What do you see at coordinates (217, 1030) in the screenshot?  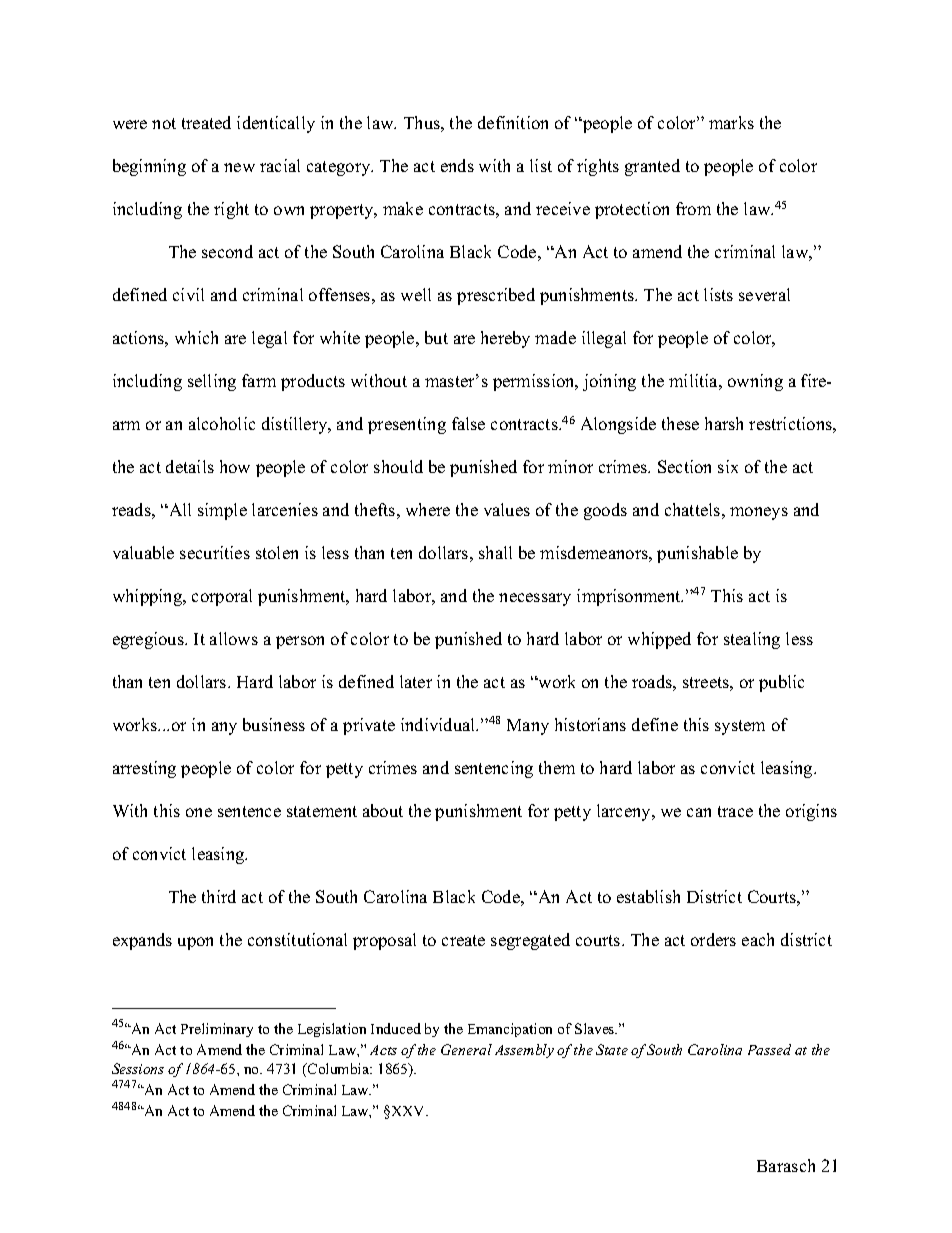 I see `Preliminary` at bounding box center [217, 1030].
